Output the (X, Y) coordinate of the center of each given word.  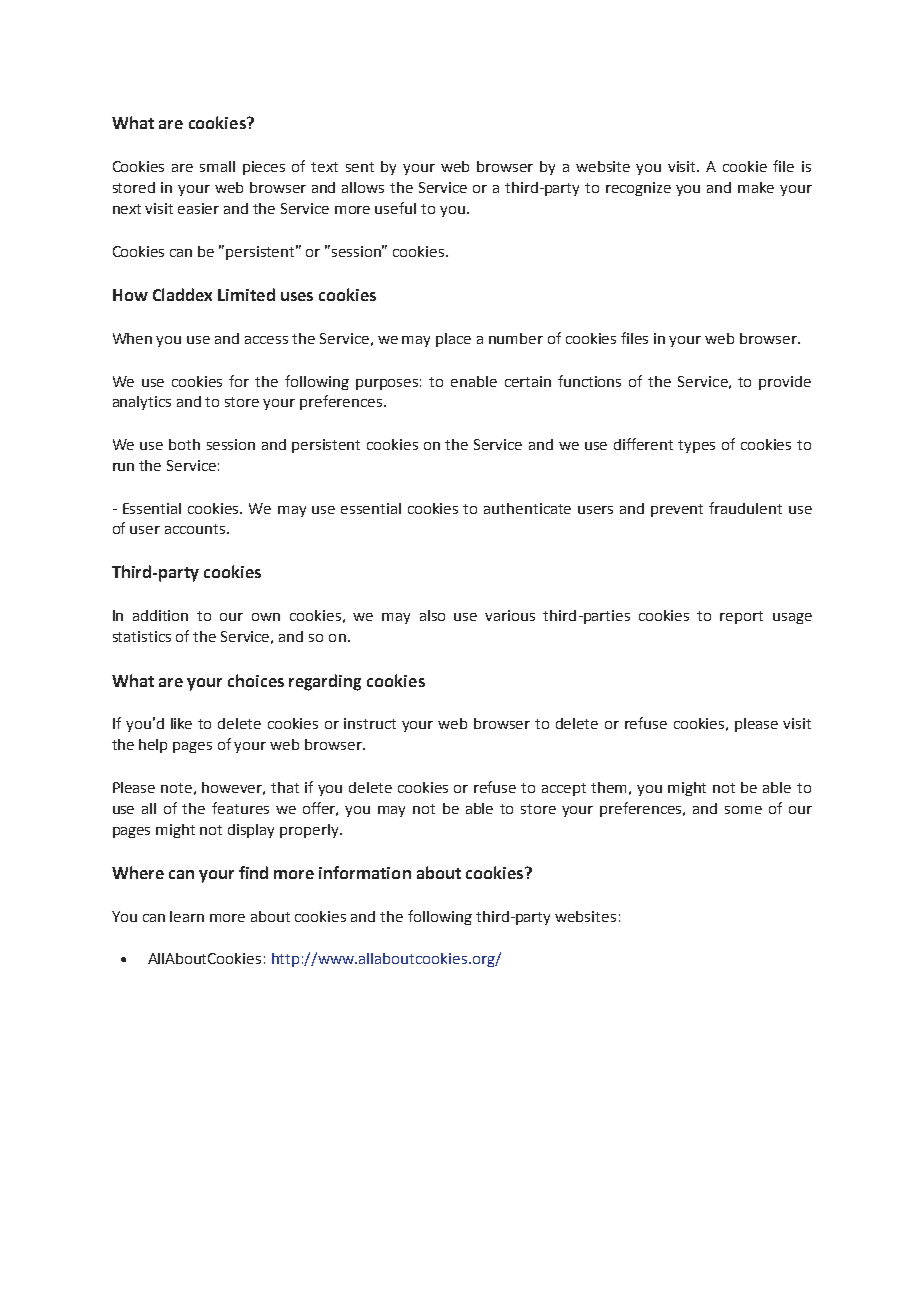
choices (256, 680)
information (365, 872)
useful (395, 208)
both (184, 444)
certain (528, 381)
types (696, 446)
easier (198, 208)
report (741, 617)
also (432, 615)
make (756, 187)
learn (187, 916)
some (743, 810)
